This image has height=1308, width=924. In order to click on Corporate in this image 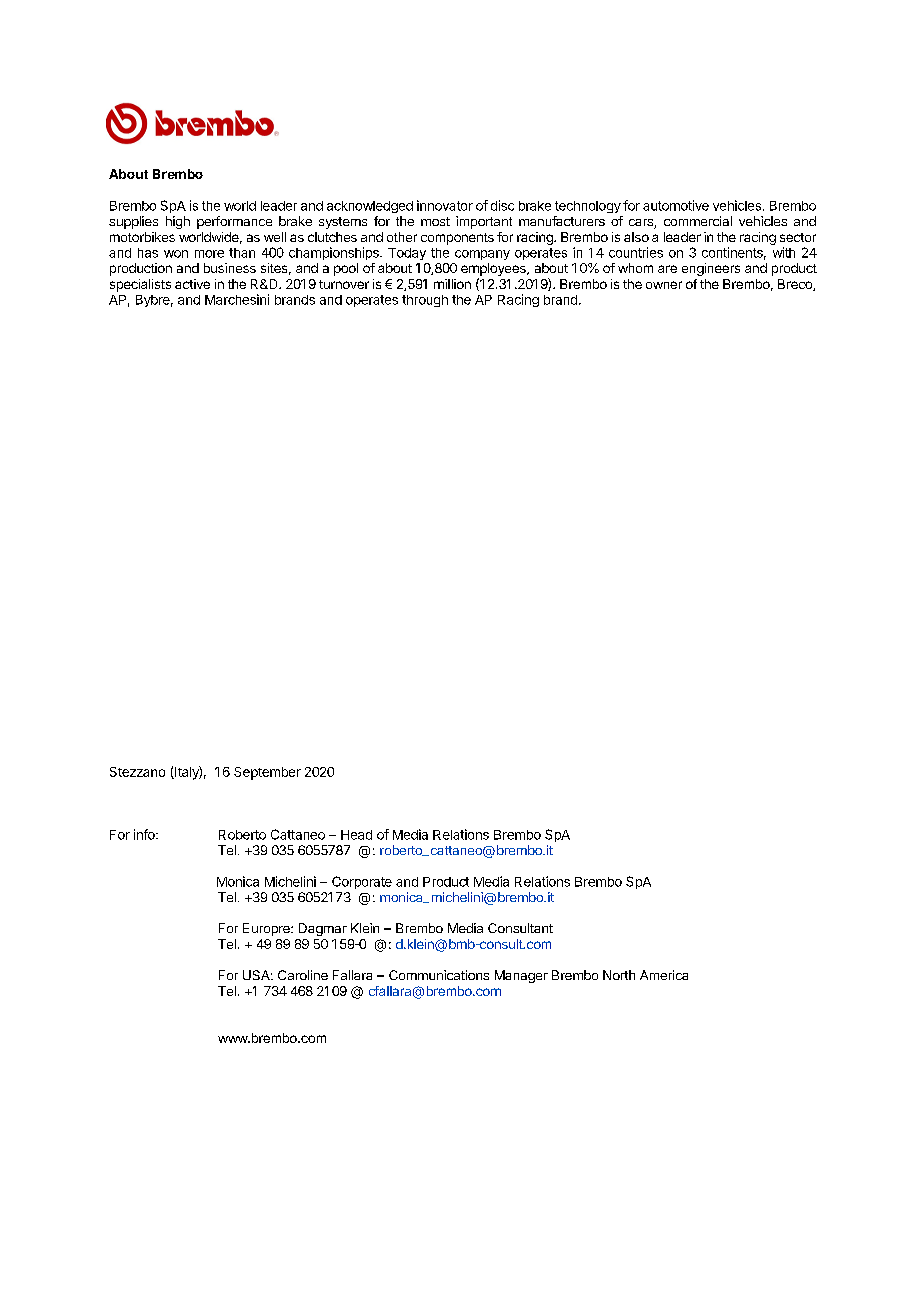, I will do `click(362, 882)`.
